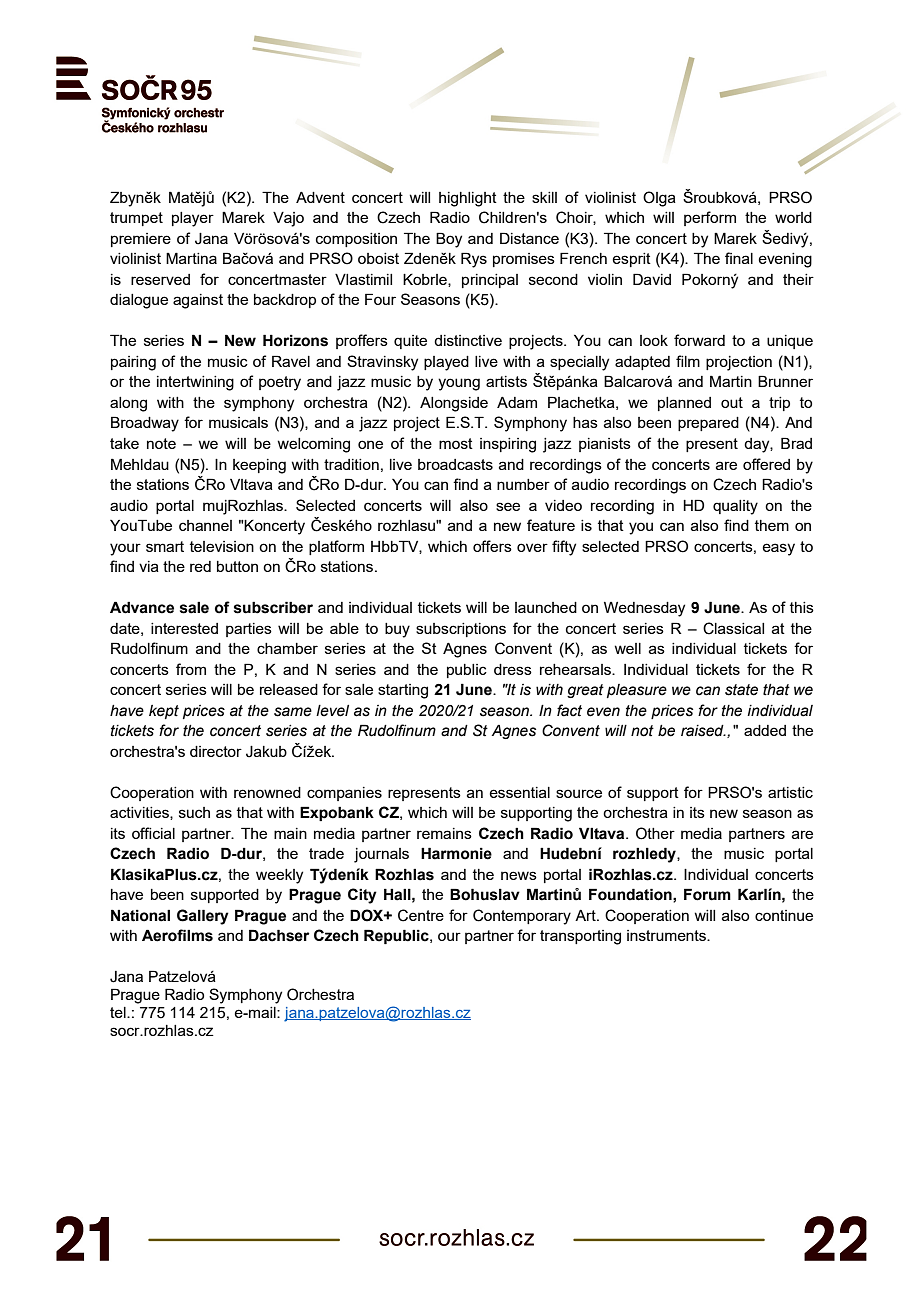 Image resolution: width=924 pixels, height=1308 pixels. What do you see at coordinates (790, 792) in the screenshot?
I see `artistic` at bounding box center [790, 792].
